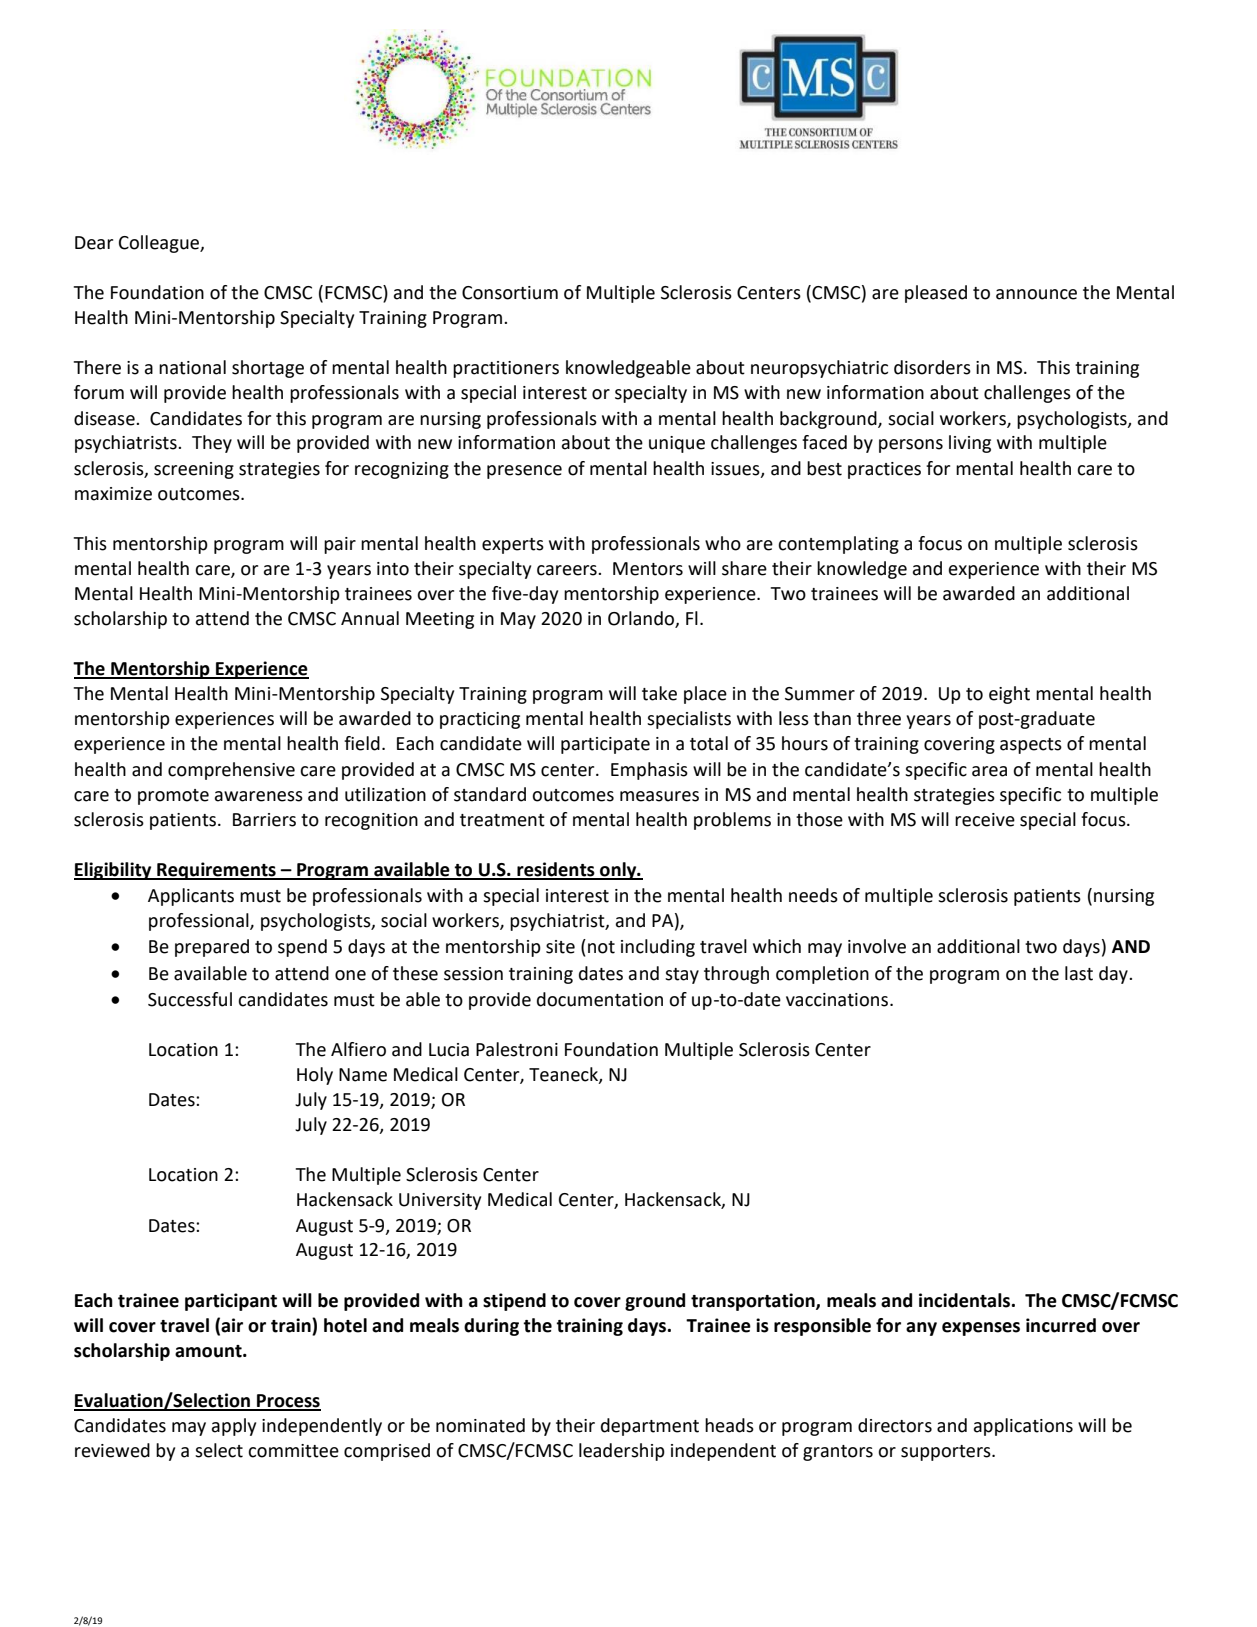 Image resolution: width=1257 pixels, height=1627 pixels. What do you see at coordinates (556, 870) in the screenshot?
I see `residents` at bounding box center [556, 870].
